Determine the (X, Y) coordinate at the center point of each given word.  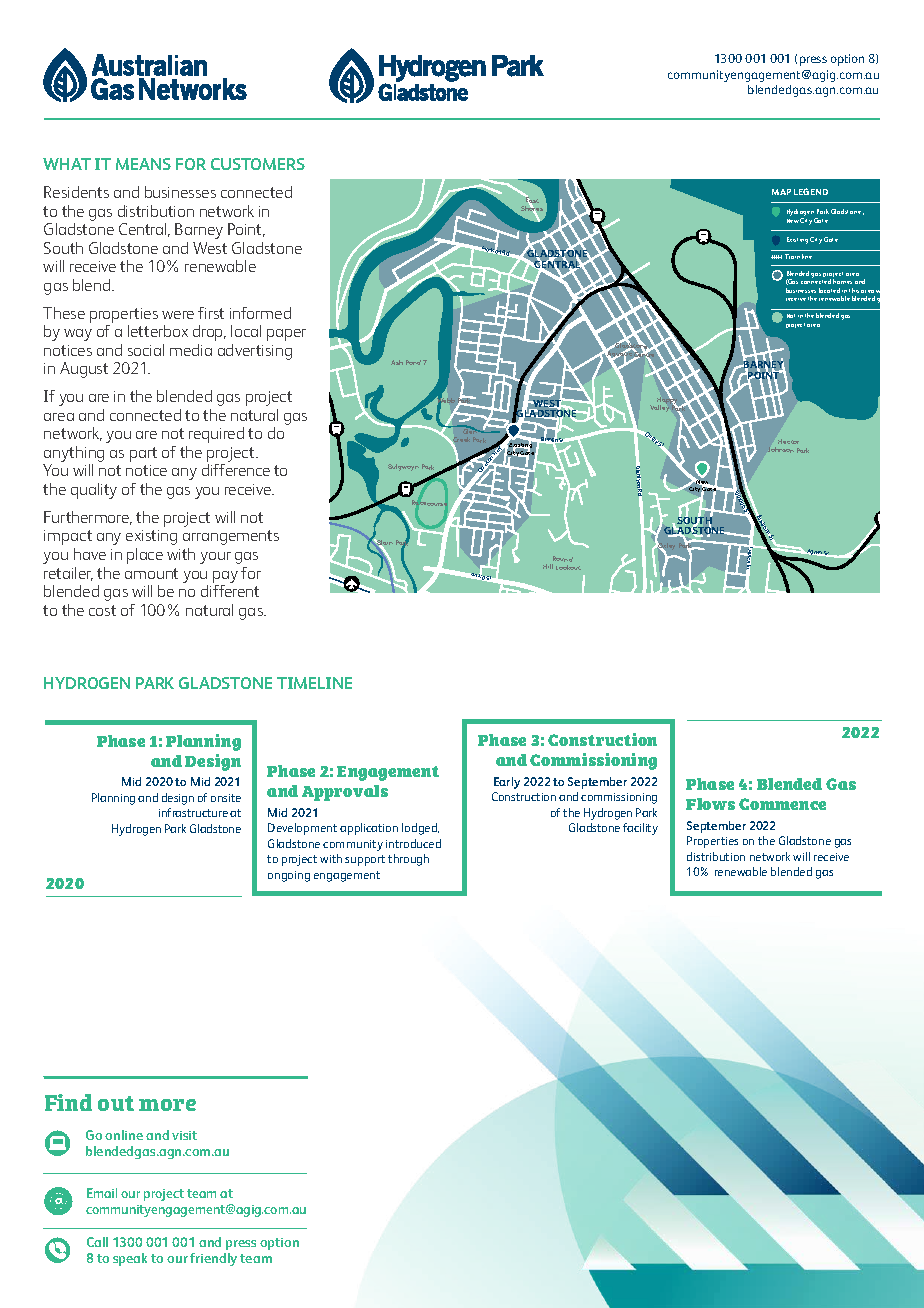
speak (130, 1259)
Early (507, 783)
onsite (226, 798)
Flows (710, 804)
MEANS (143, 164)
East (532, 201)
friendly (213, 1259)
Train (792, 256)
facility (640, 829)
